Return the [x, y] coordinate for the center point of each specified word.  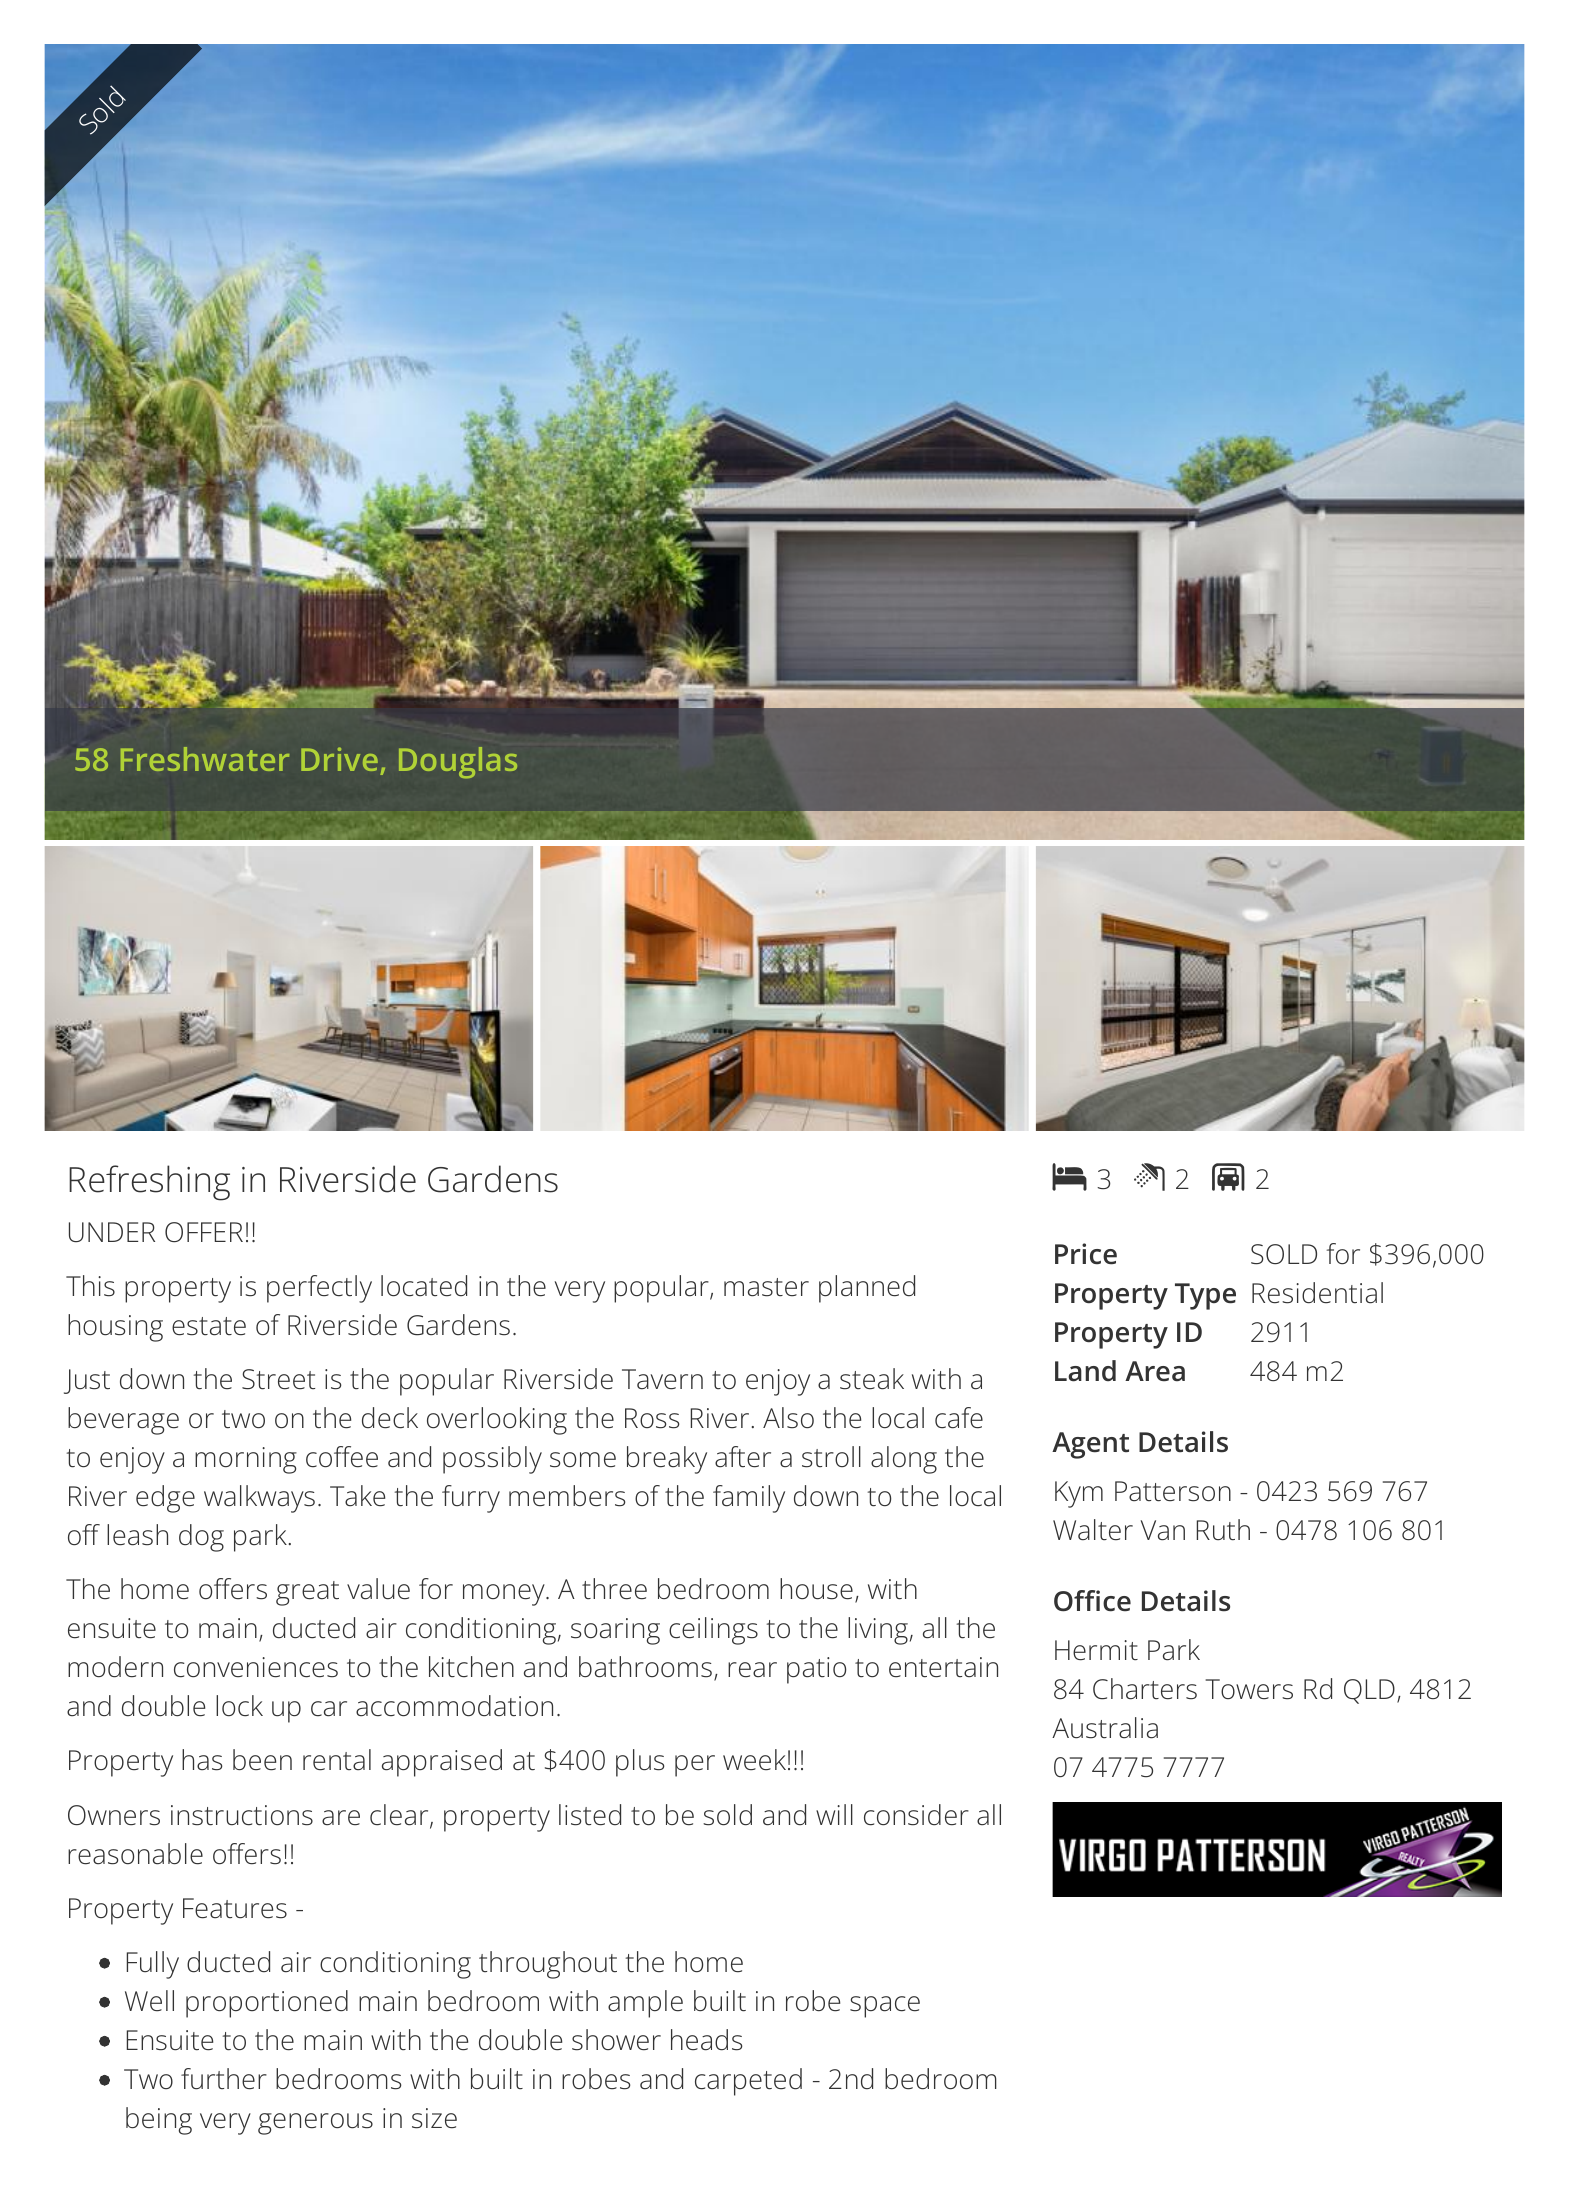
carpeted [748, 2082]
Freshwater [205, 759]
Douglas [458, 763]
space [885, 2007]
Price [1086, 1254]
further [224, 2079]
